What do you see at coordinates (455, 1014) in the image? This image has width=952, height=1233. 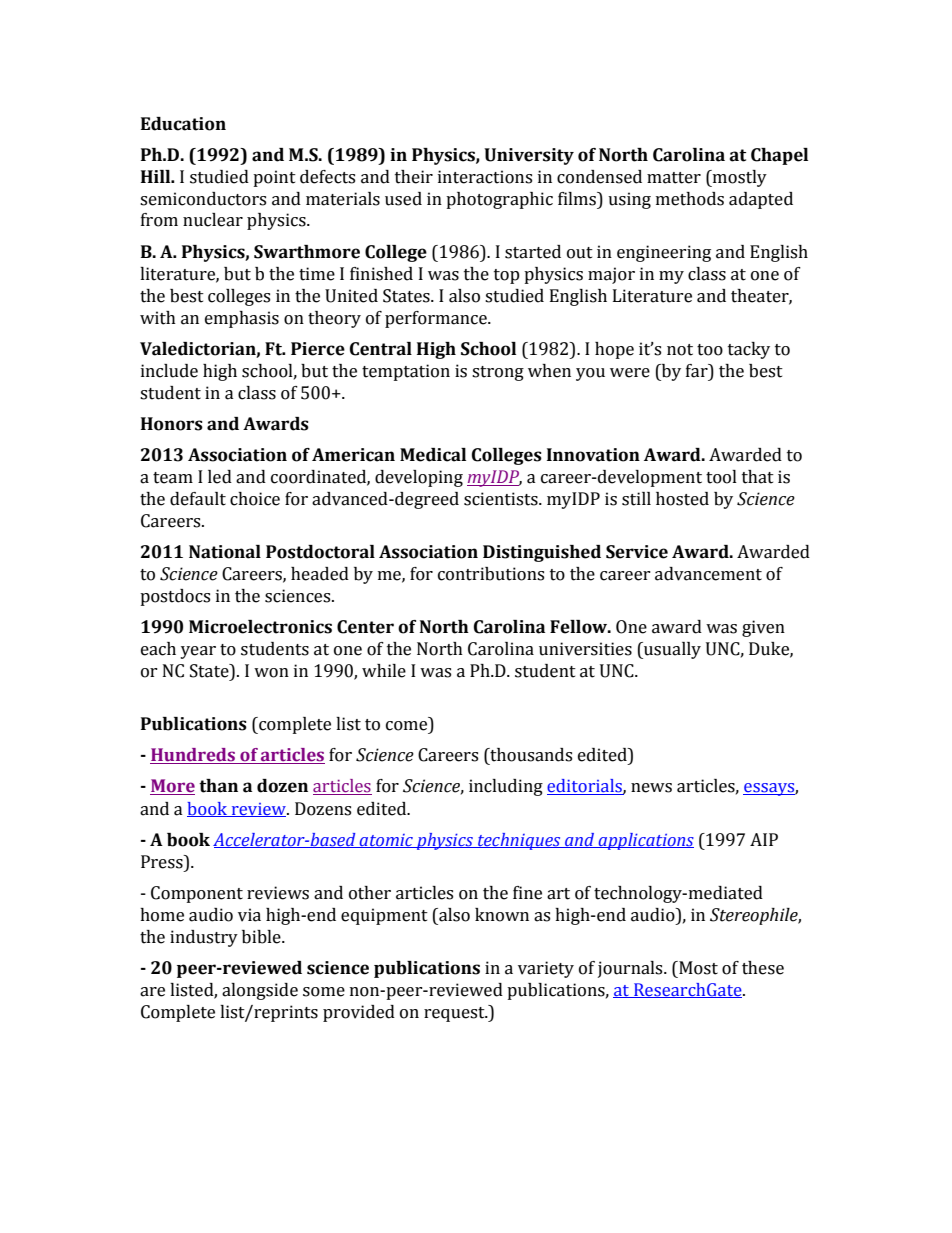 I see `request` at bounding box center [455, 1014].
